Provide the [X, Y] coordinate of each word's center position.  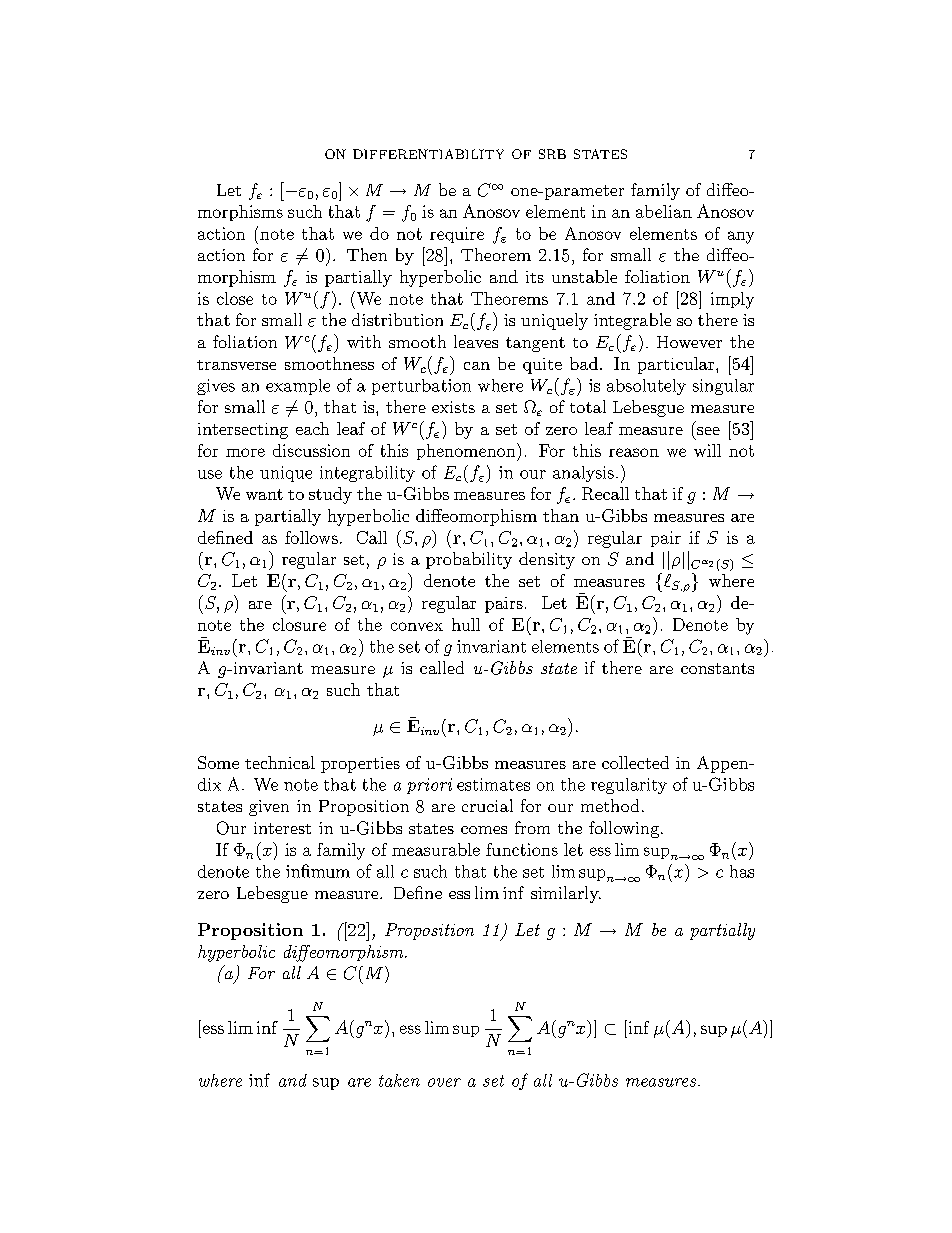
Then [367, 254]
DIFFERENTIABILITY [428, 154]
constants [717, 668]
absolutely [646, 387]
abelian [664, 211]
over [444, 1082]
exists [453, 407]
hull [466, 624]
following [624, 829]
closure [299, 624]
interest [282, 828]
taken [399, 1080]
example [298, 387]
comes [484, 830]
